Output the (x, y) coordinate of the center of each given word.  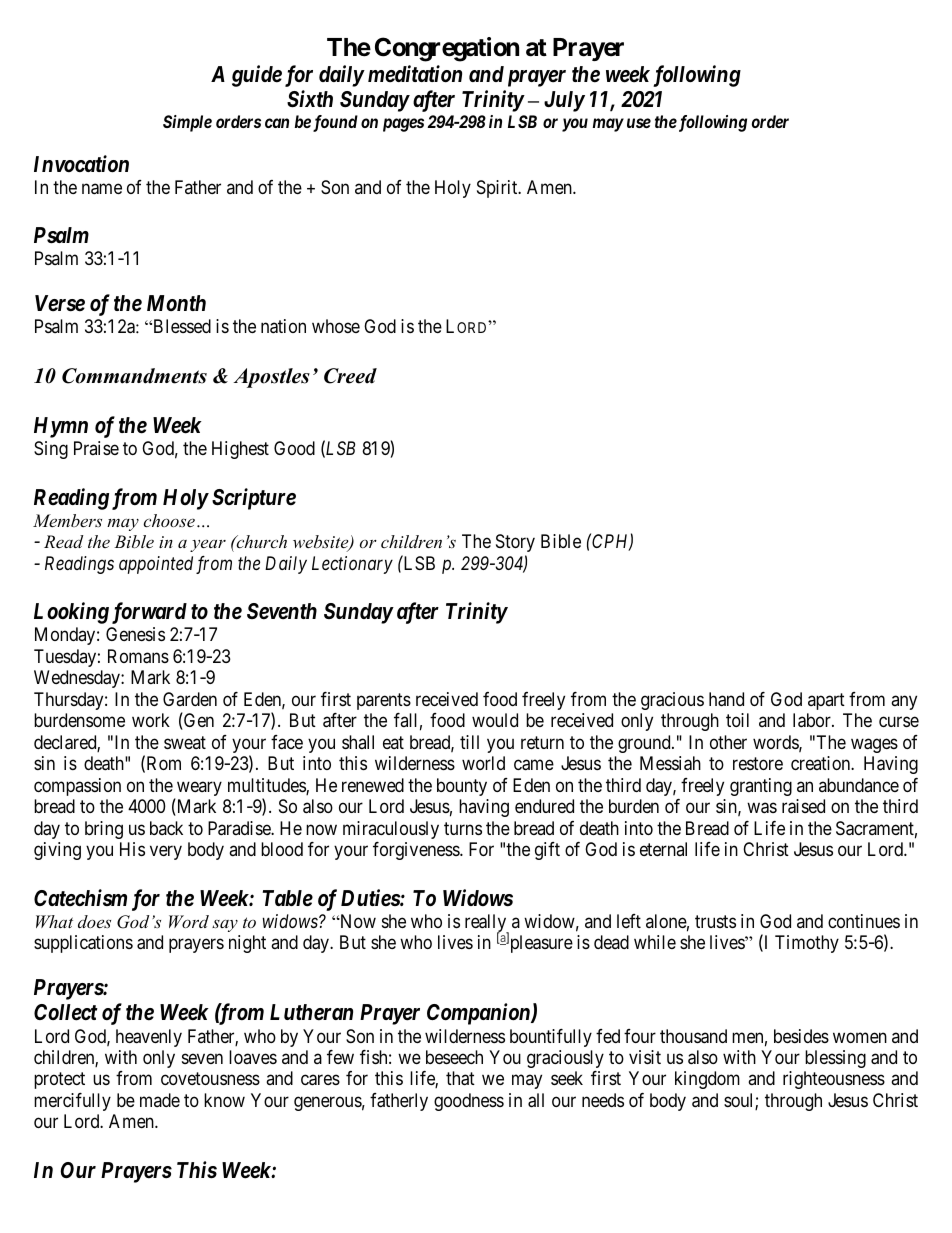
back (166, 828)
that (460, 1078)
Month (176, 303)
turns (463, 828)
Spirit (498, 189)
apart (826, 701)
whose (336, 326)
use (639, 123)
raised (803, 806)
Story (515, 543)
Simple (187, 123)
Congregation (447, 49)
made (160, 1100)
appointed (156, 565)
